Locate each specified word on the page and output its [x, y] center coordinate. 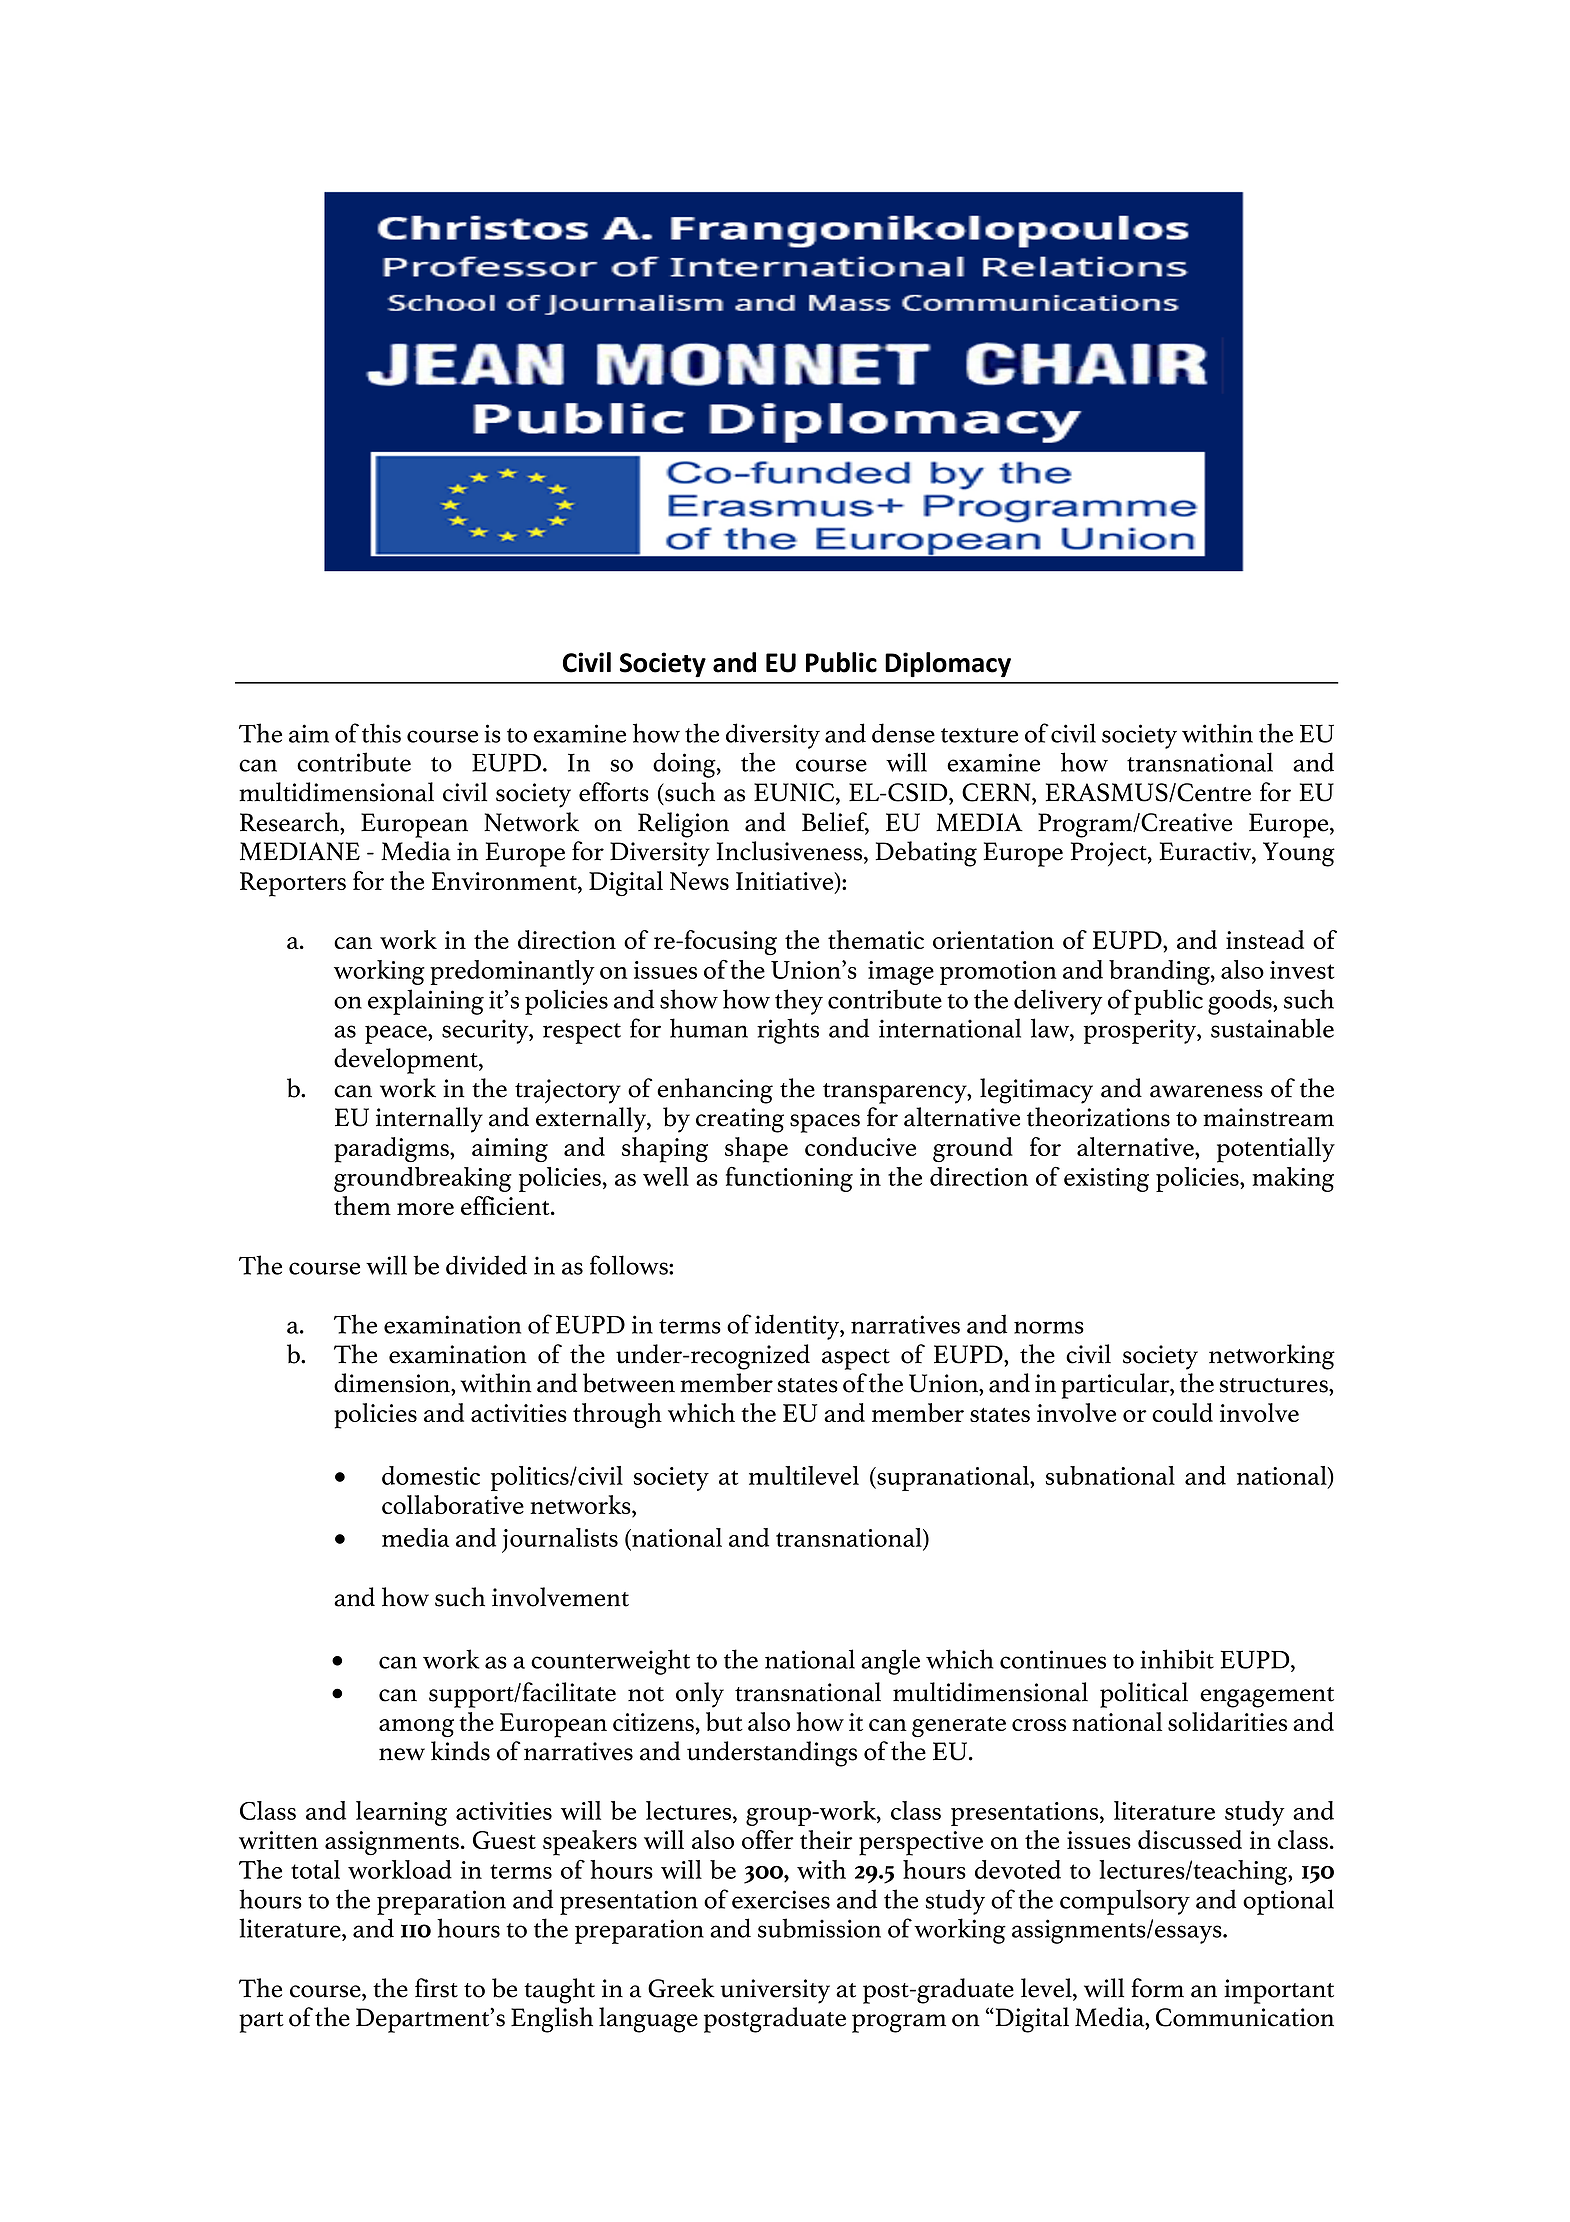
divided [486, 1265]
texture [979, 735]
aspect [856, 1359]
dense [903, 733]
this [381, 733]
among [416, 1728]
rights [788, 1031]
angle [890, 1662]
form [1158, 1988]
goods [1241, 1002]
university [775, 1991]
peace [397, 1034]
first [436, 1988]
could [1182, 1412]
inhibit [1177, 1659]
